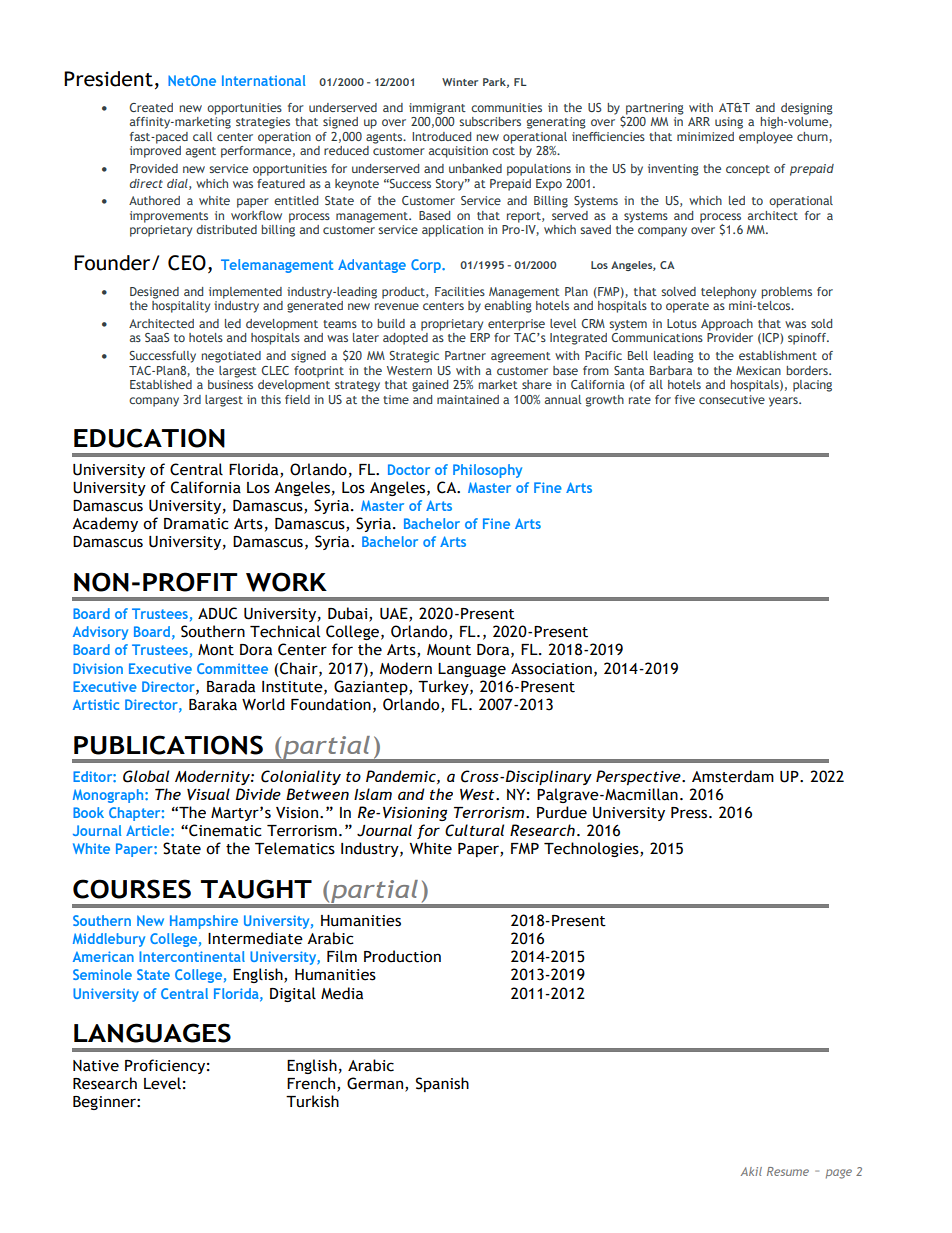 Image resolution: width=952 pixels, height=1233 pixels. Describe the element at coordinates (217, 613) in the page. I see `ADUC` at that location.
